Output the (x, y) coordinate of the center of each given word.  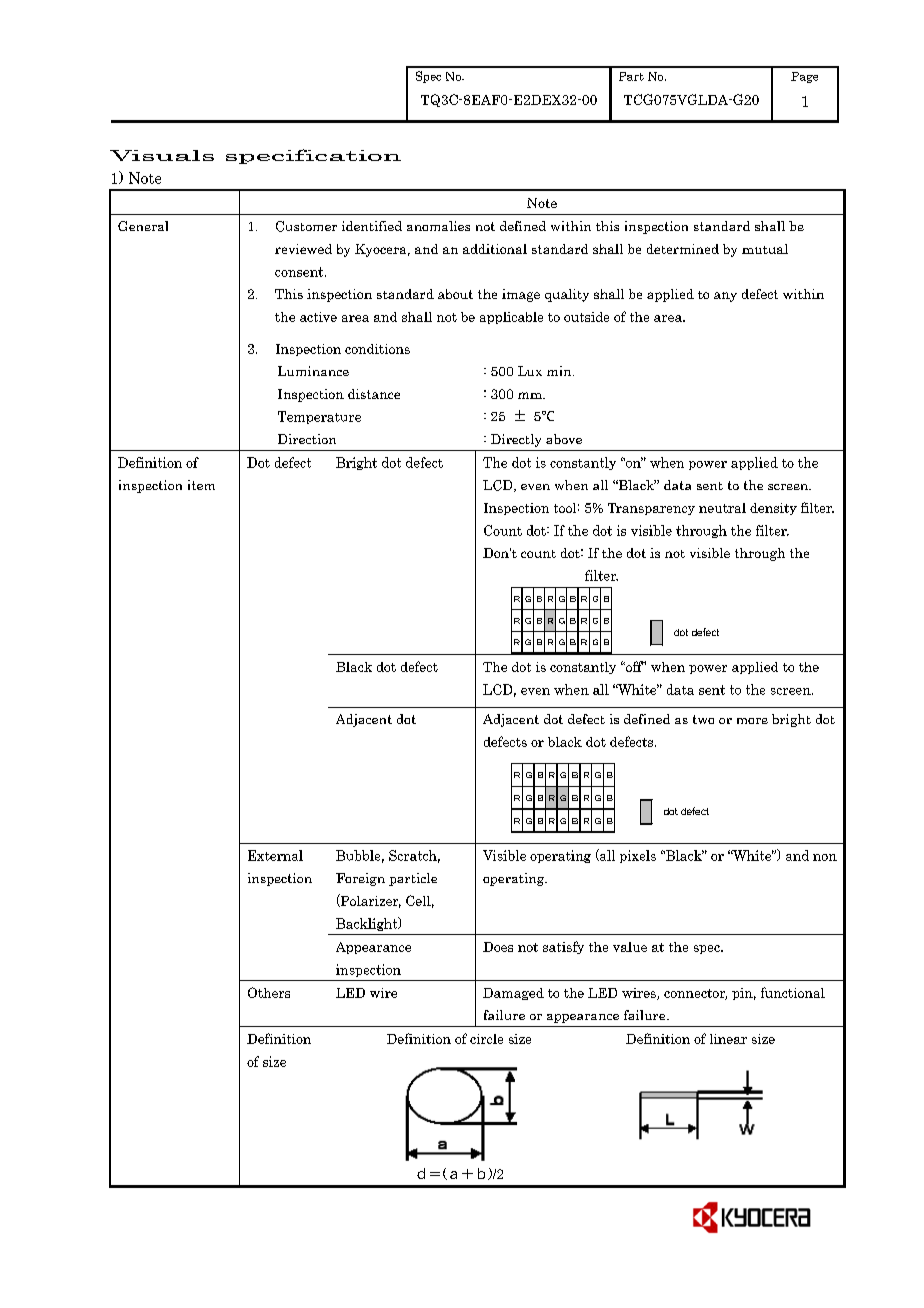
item (201, 485)
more (752, 721)
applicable (511, 318)
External (275, 855)
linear (728, 1039)
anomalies (438, 226)
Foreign (360, 879)
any (725, 297)
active (318, 317)
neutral (722, 508)
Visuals (162, 155)
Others (269, 992)
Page (804, 77)
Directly (516, 440)
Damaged (513, 994)
